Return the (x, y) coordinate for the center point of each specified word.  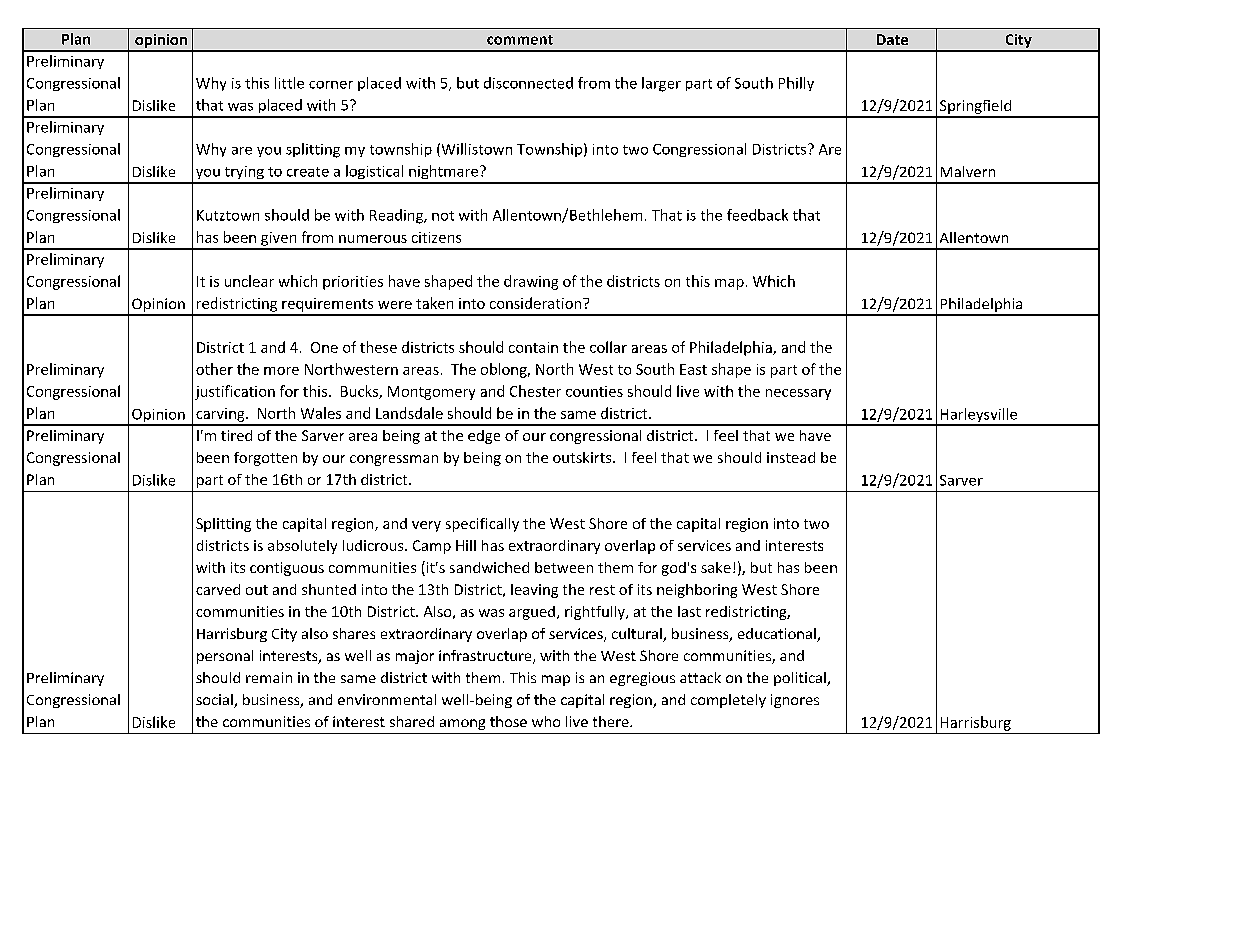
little (289, 83)
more (281, 371)
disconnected (528, 83)
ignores (795, 701)
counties (594, 391)
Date (892, 39)
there (612, 721)
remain (269, 677)
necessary (798, 394)
